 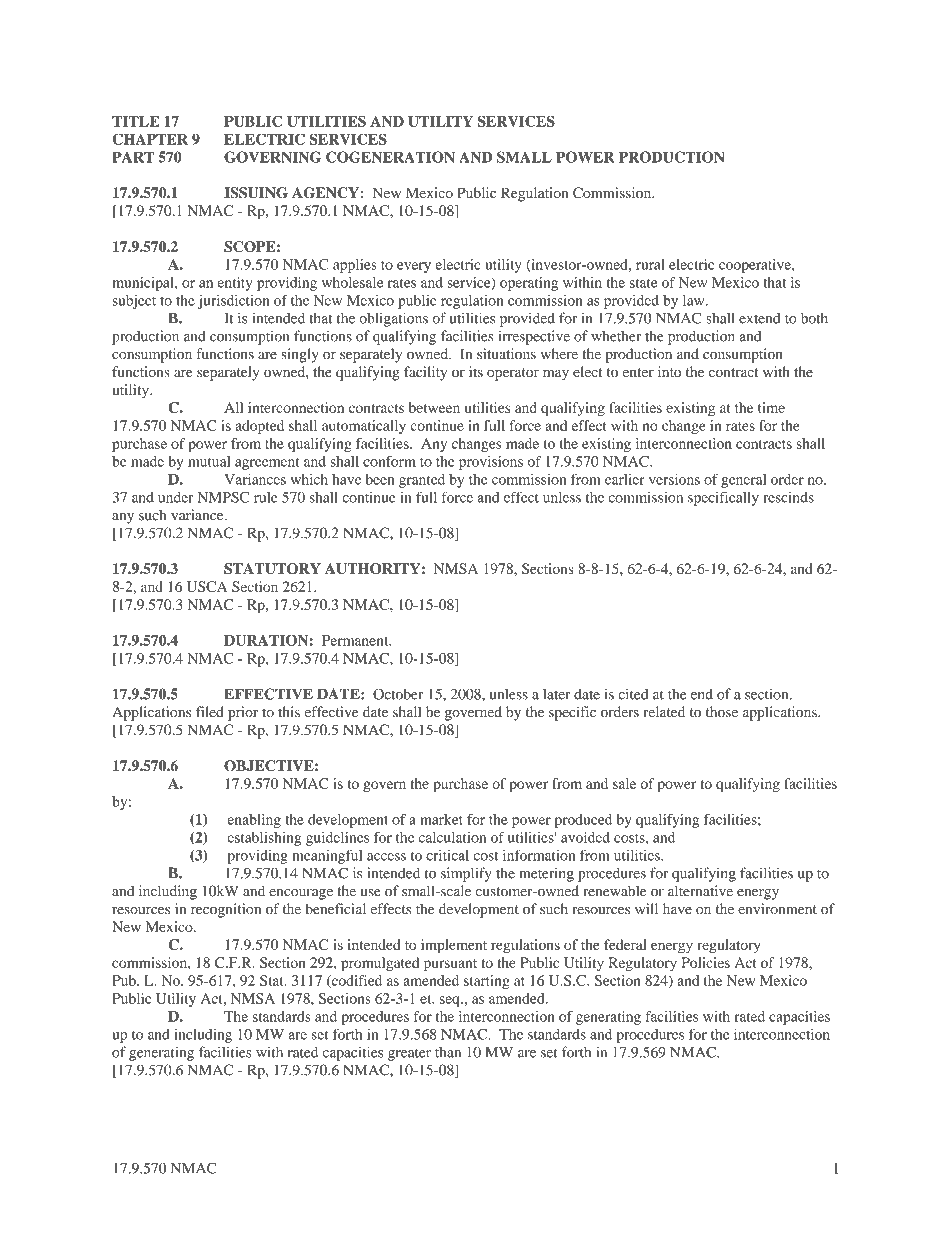 What do you see at coordinates (390, 157) in the image?
I see `COGENERATION` at bounding box center [390, 157].
